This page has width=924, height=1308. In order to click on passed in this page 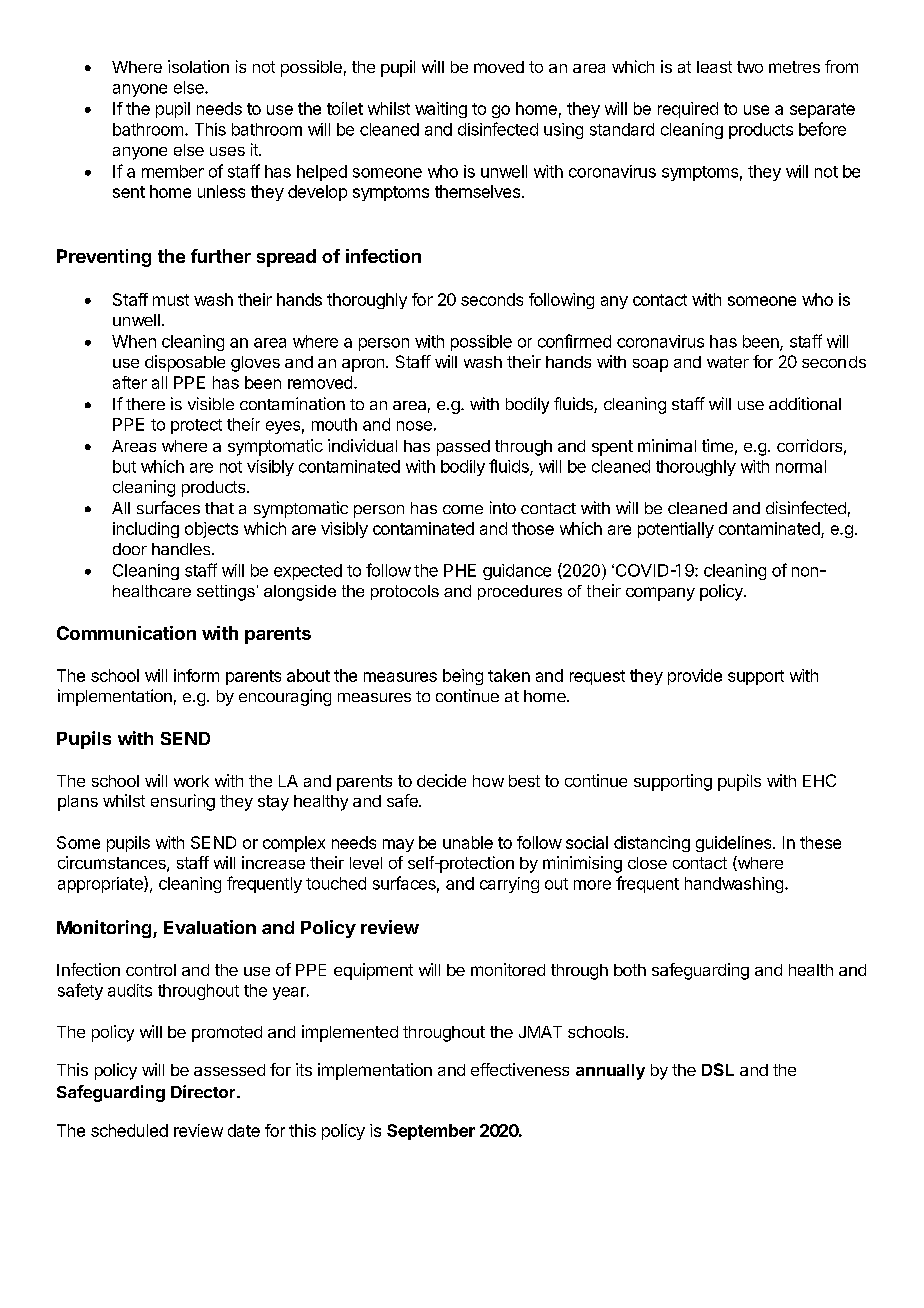, I will do `click(463, 448)`.
